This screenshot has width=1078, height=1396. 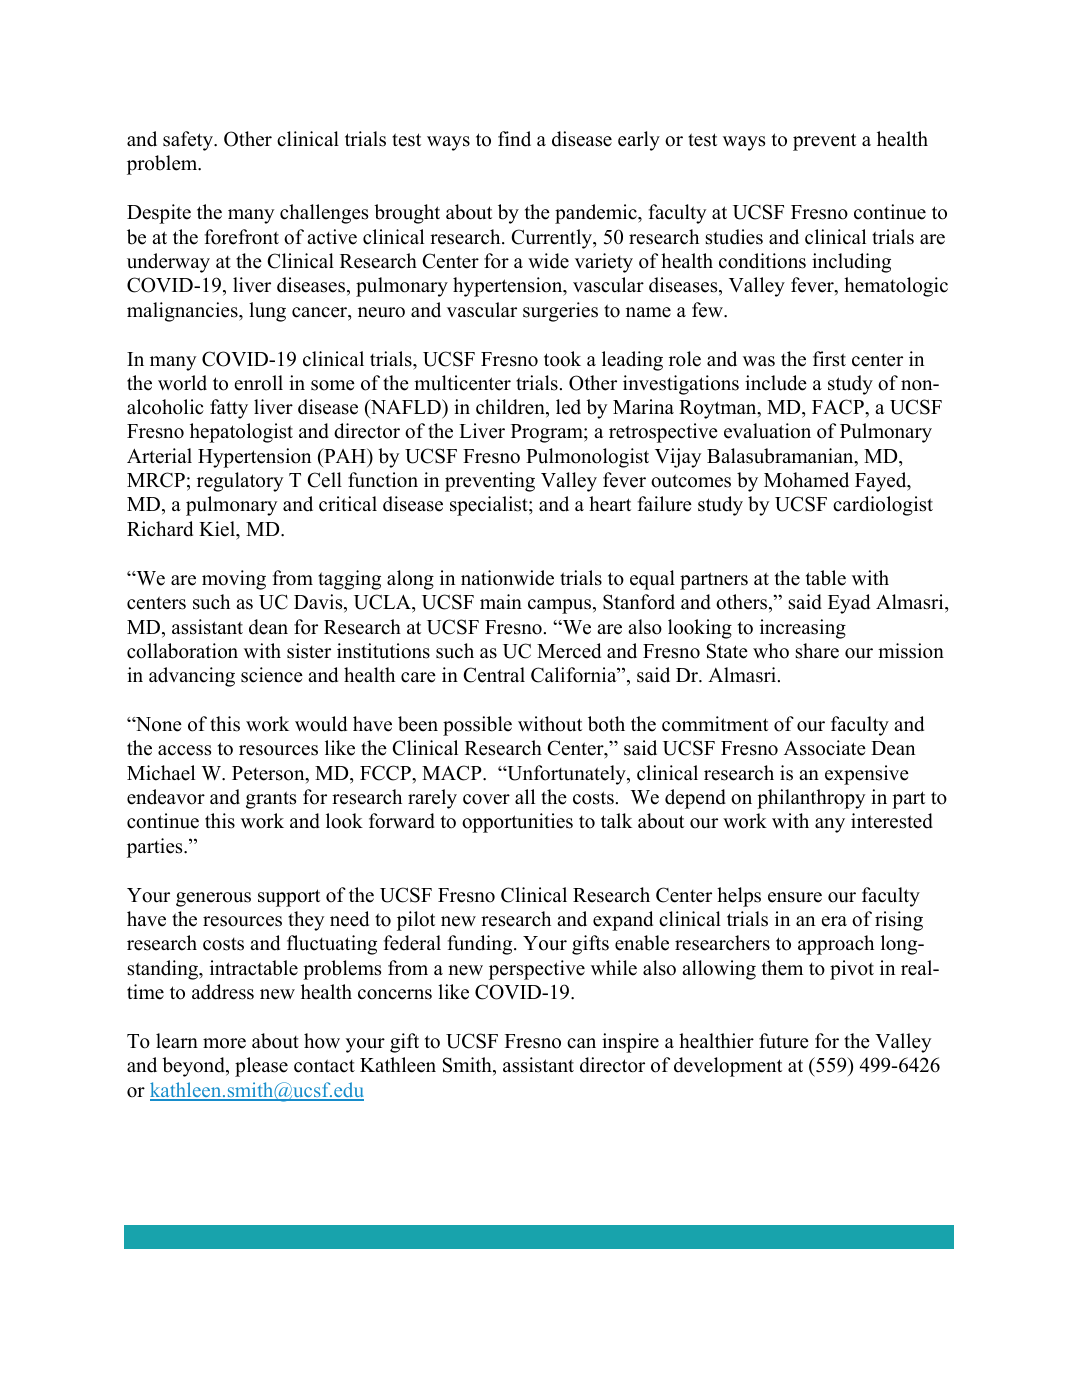 I want to click on possible, so click(x=477, y=726).
